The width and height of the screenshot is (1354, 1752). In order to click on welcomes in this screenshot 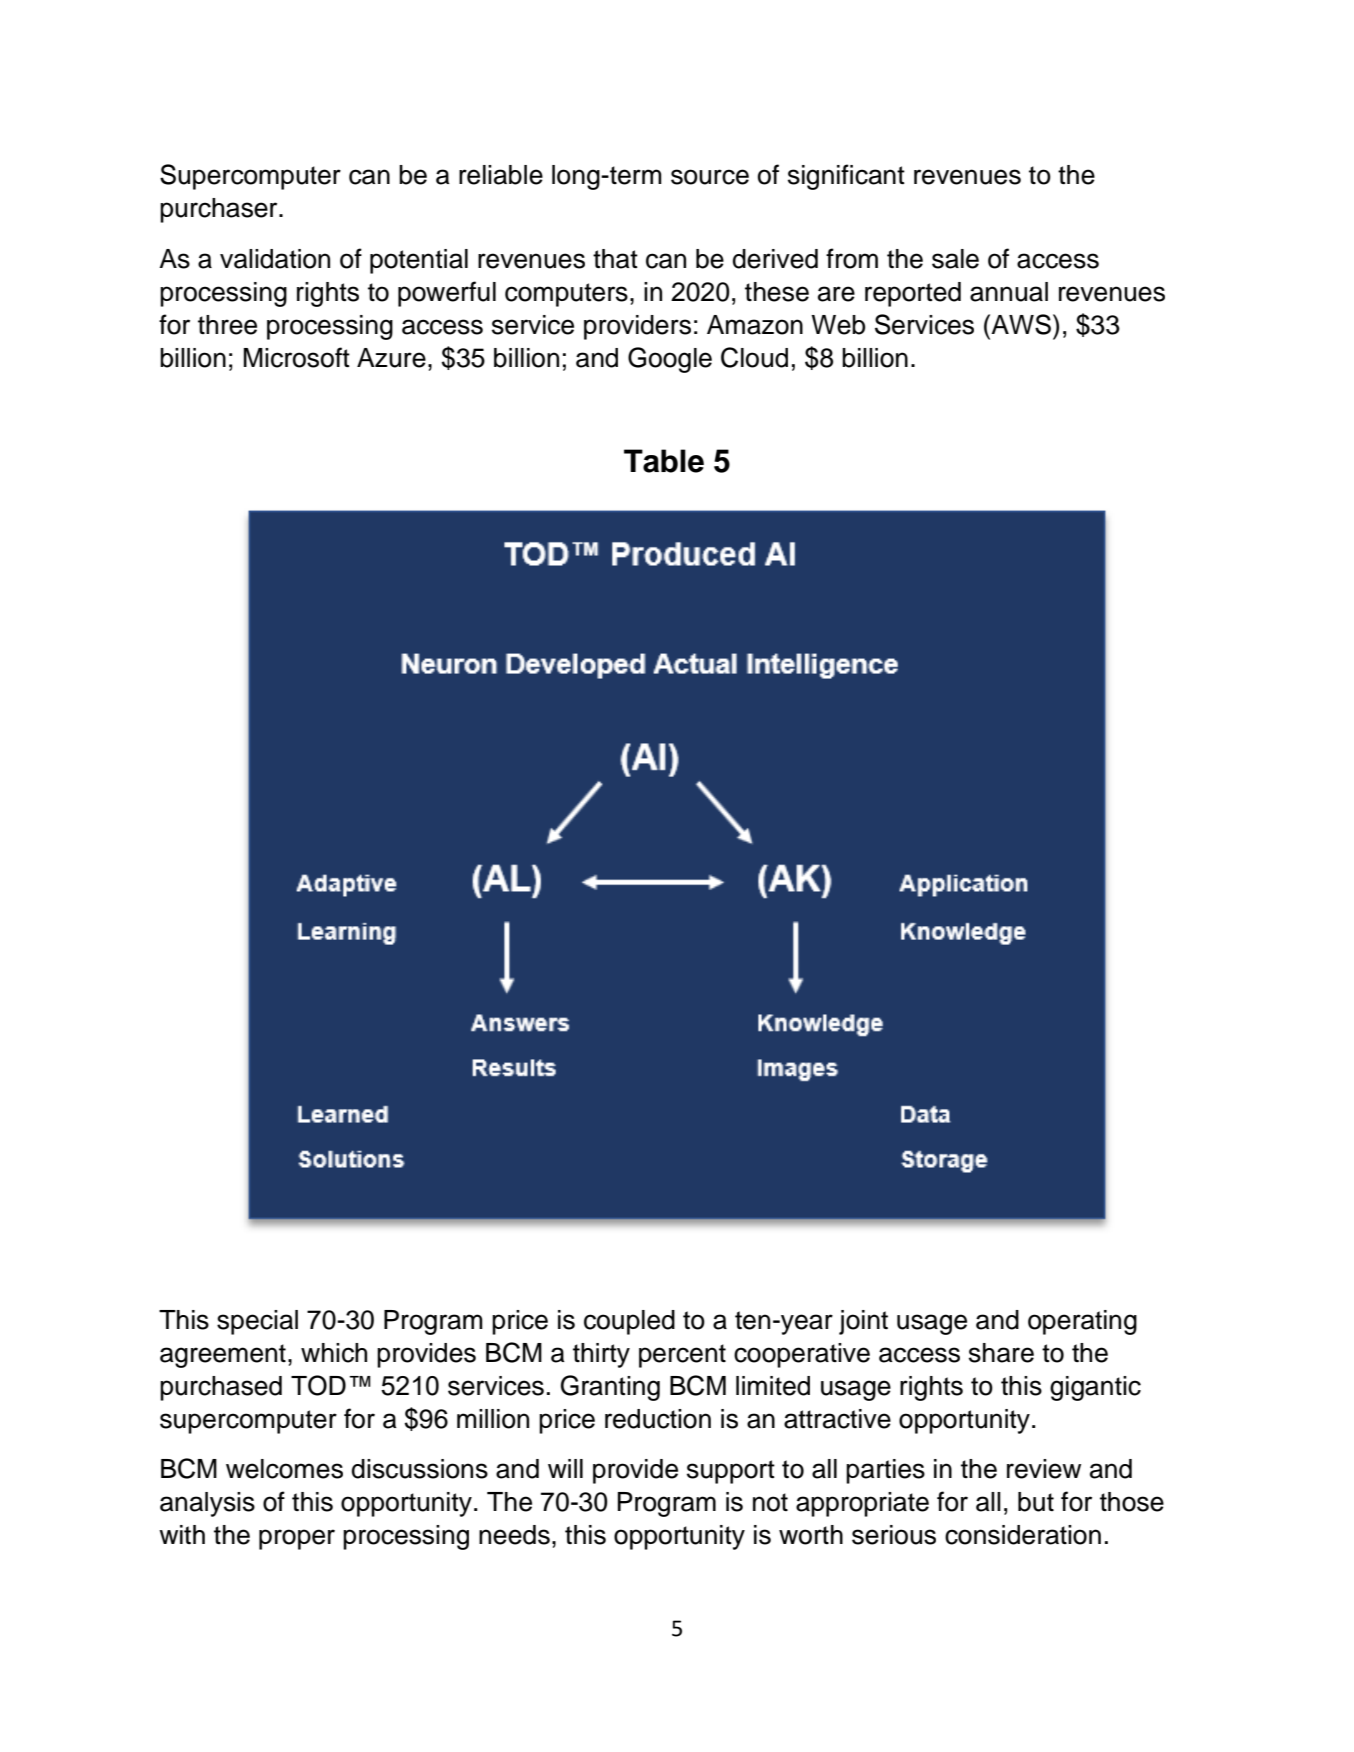, I will do `click(284, 1469)`.
